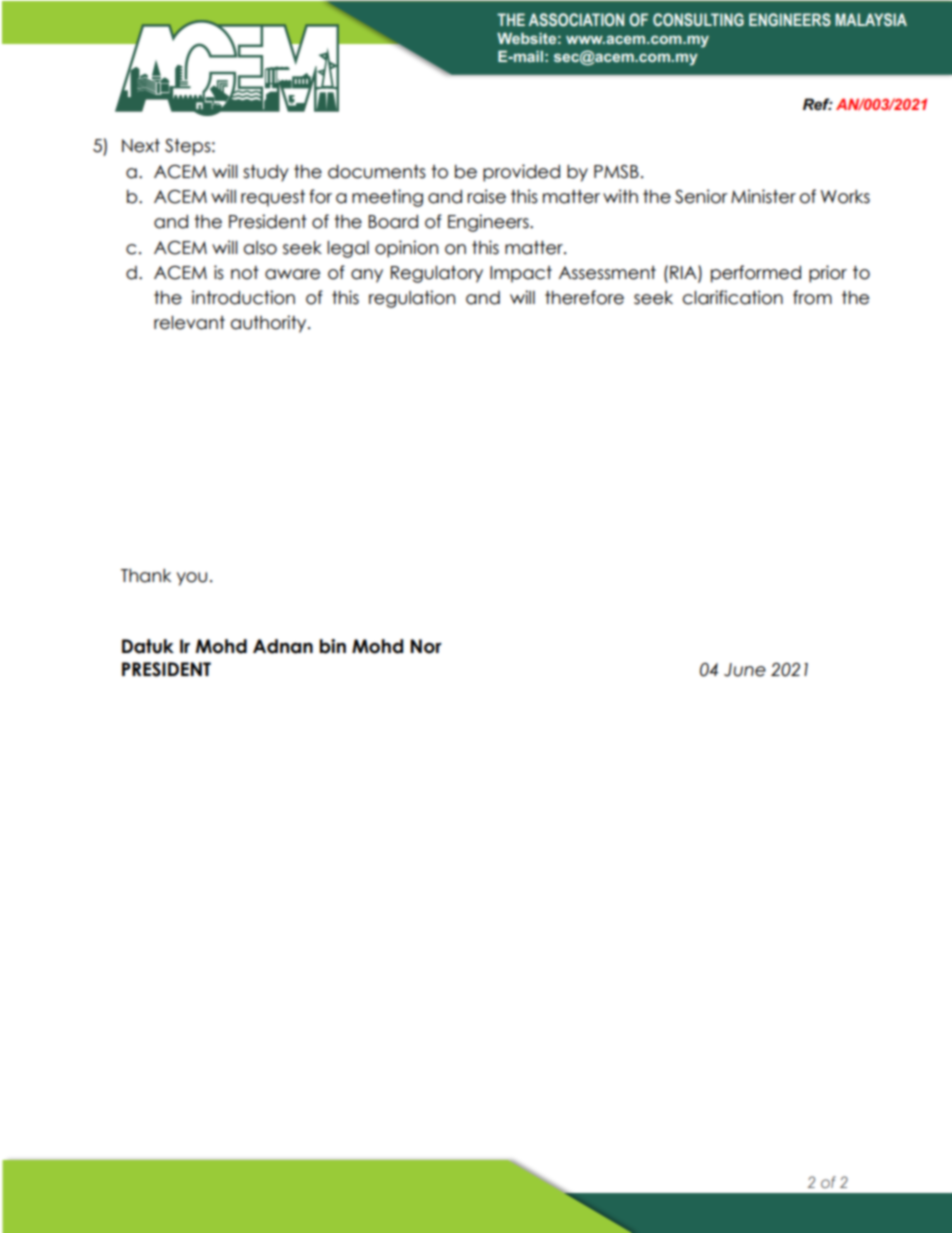  What do you see at coordinates (270, 324) in the document?
I see `authority` at bounding box center [270, 324].
